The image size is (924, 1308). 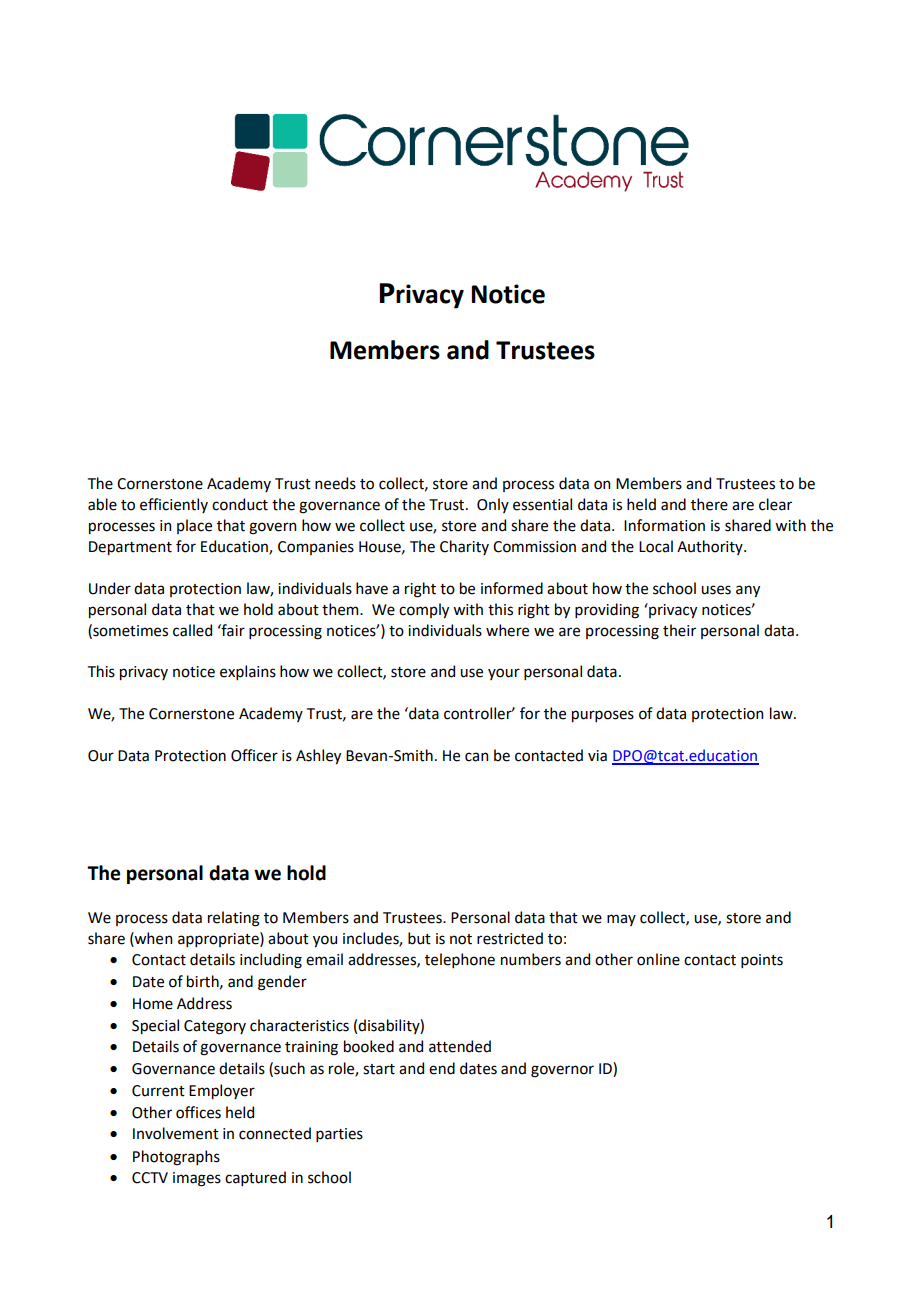 I want to click on Officer, so click(x=254, y=755).
